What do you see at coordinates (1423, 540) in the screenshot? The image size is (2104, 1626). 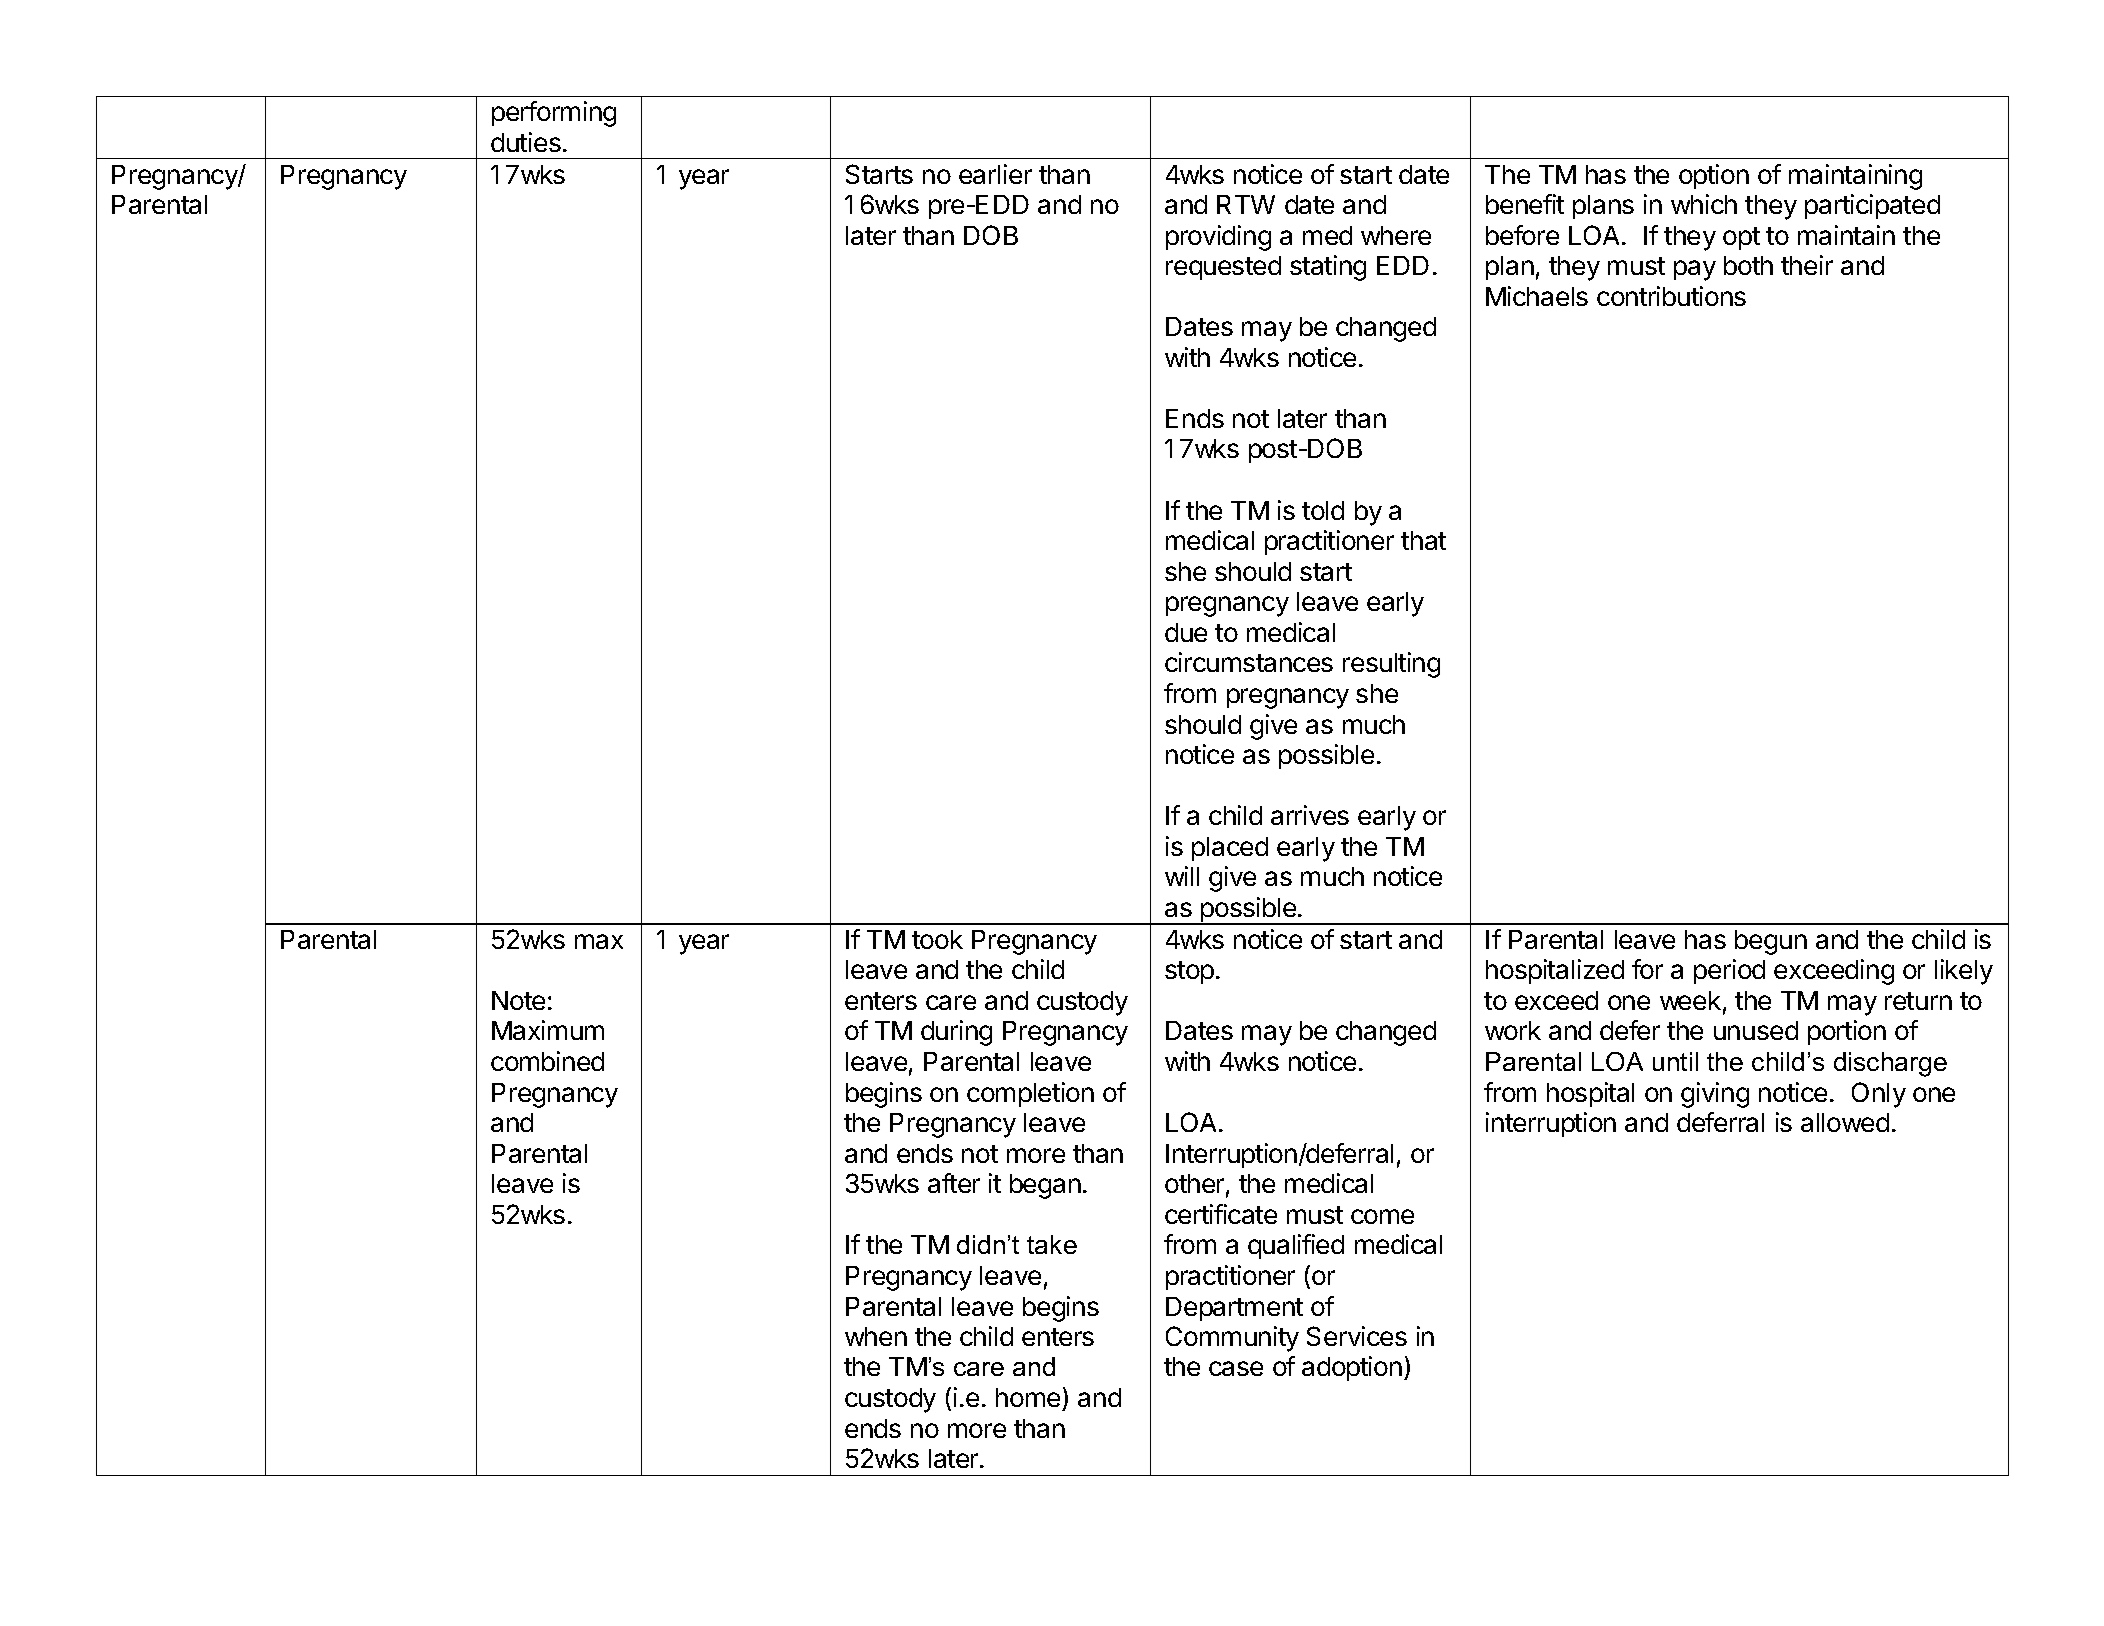 I see `that` at bounding box center [1423, 540].
